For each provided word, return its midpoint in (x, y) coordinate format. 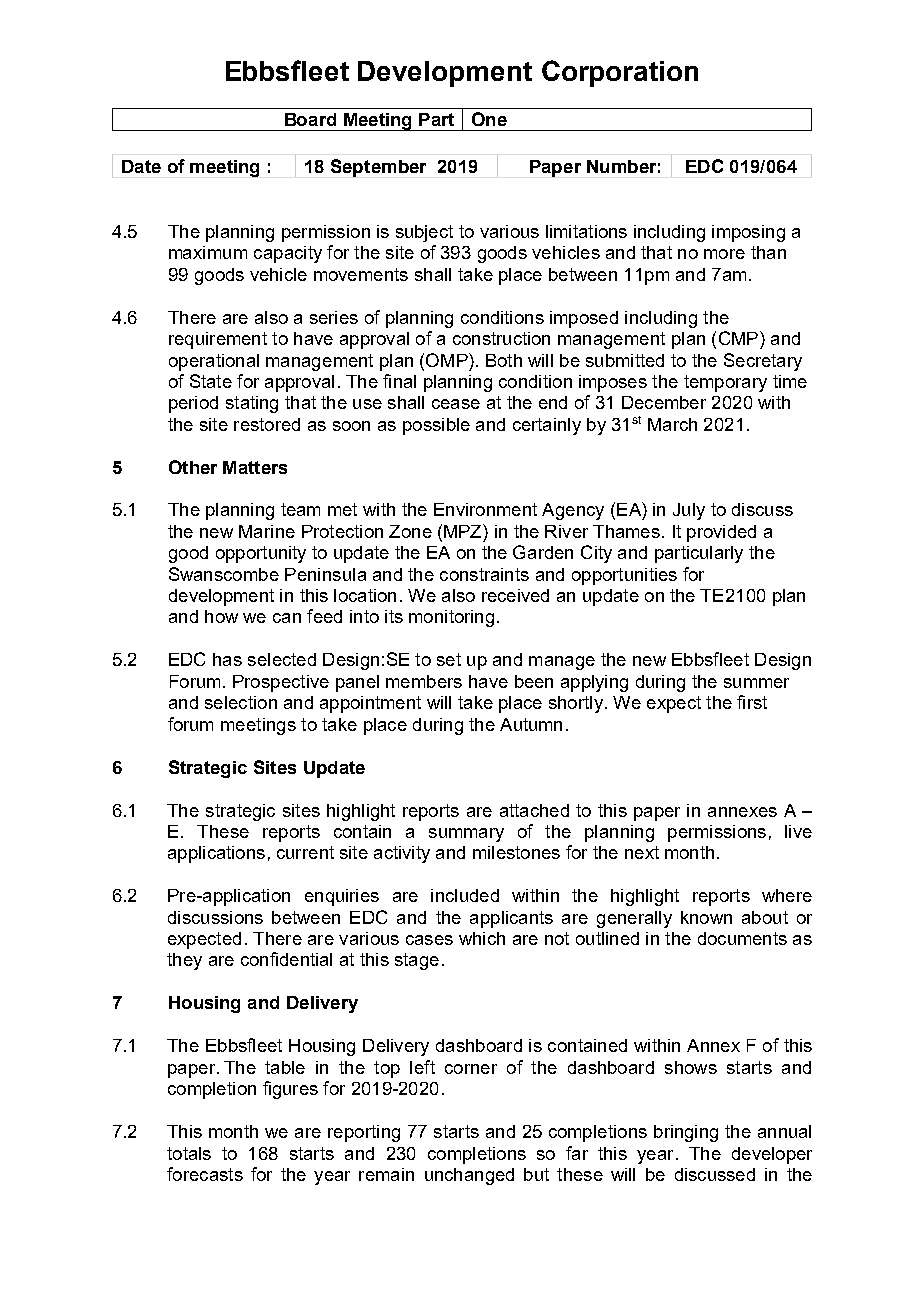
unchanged (469, 1176)
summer (756, 683)
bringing (686, 1133)
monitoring (451, 618)
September (378, 168)
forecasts (205, 1174)
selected (282, 659)
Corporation (620, 73)
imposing (748, 233)
